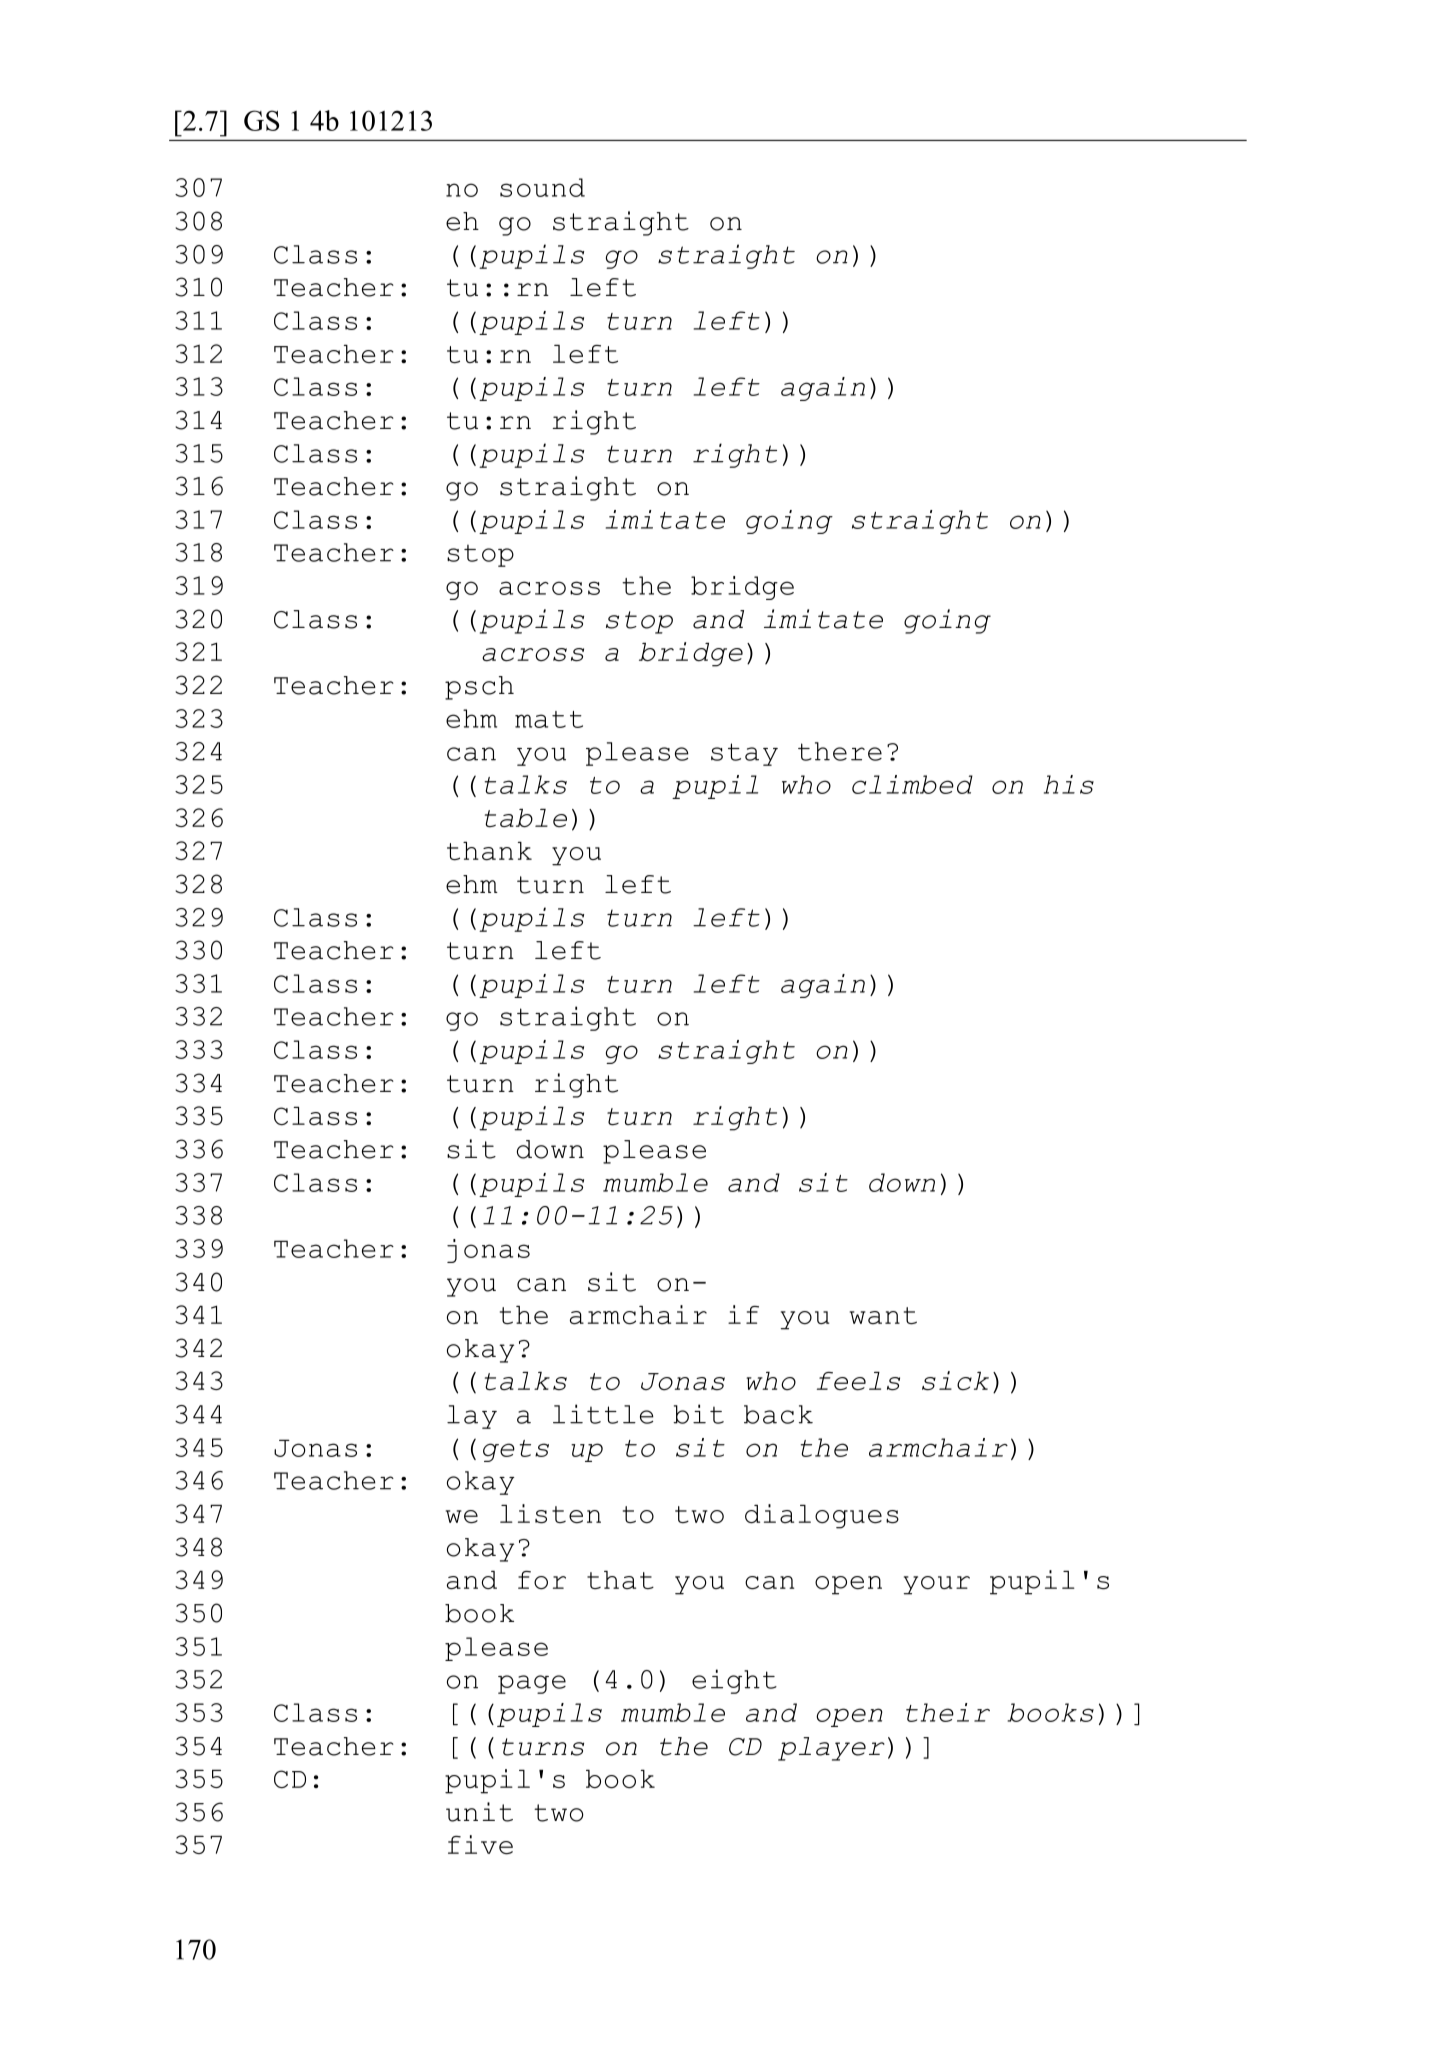 The width and height of the document is (1451, 2053). Describe the element at coordinates (858, 1381) in the document. I see `feels` at that location.
